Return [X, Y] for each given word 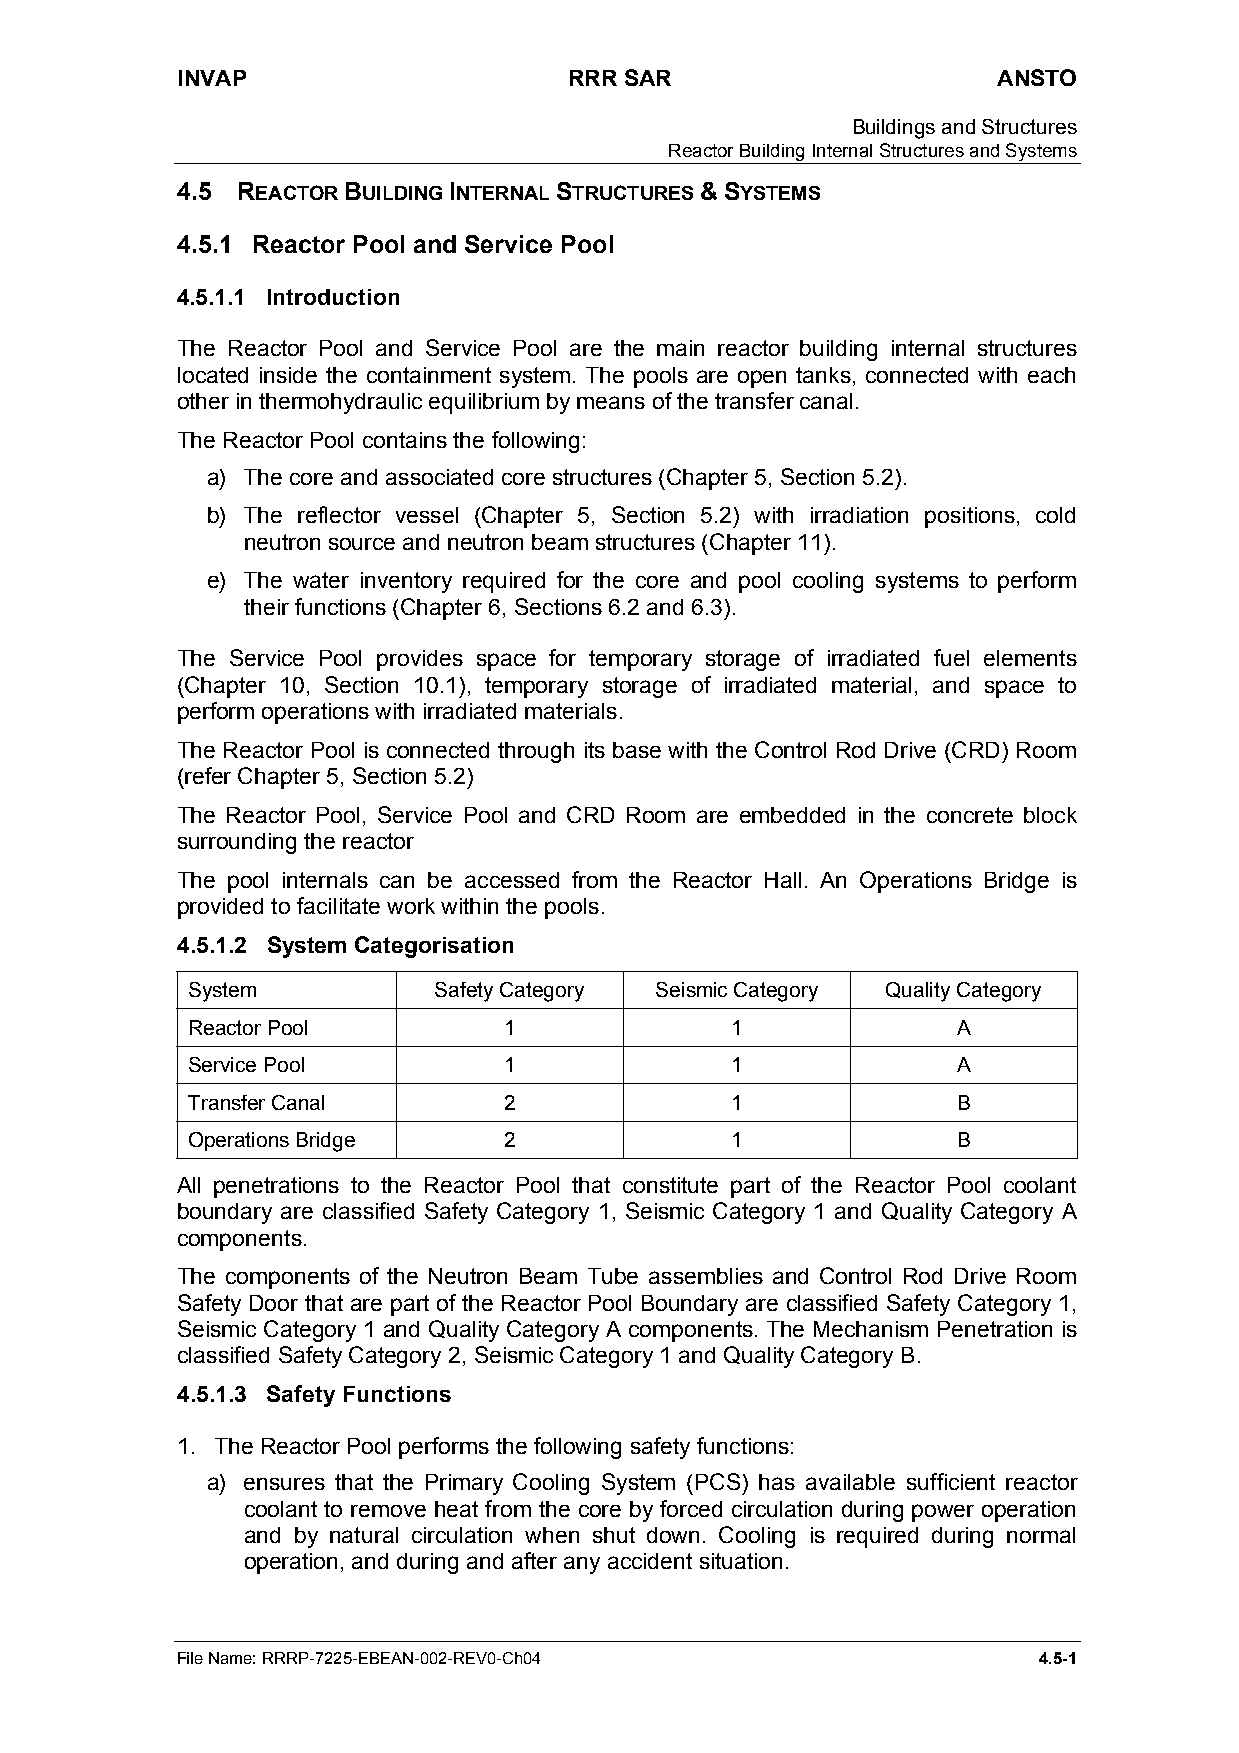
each [1051, 375]
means [611, 402]
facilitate [338, 905]
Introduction [333, 297]
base [637, 750]
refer [208, 775]
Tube [613, 1276]
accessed [512, 880]
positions [970, 517]
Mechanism [871, 1329]
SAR [648, 77]
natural [364, 1535]
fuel [951, 657]
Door [274, 1303]
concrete [970, 815]
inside [288, 375]
